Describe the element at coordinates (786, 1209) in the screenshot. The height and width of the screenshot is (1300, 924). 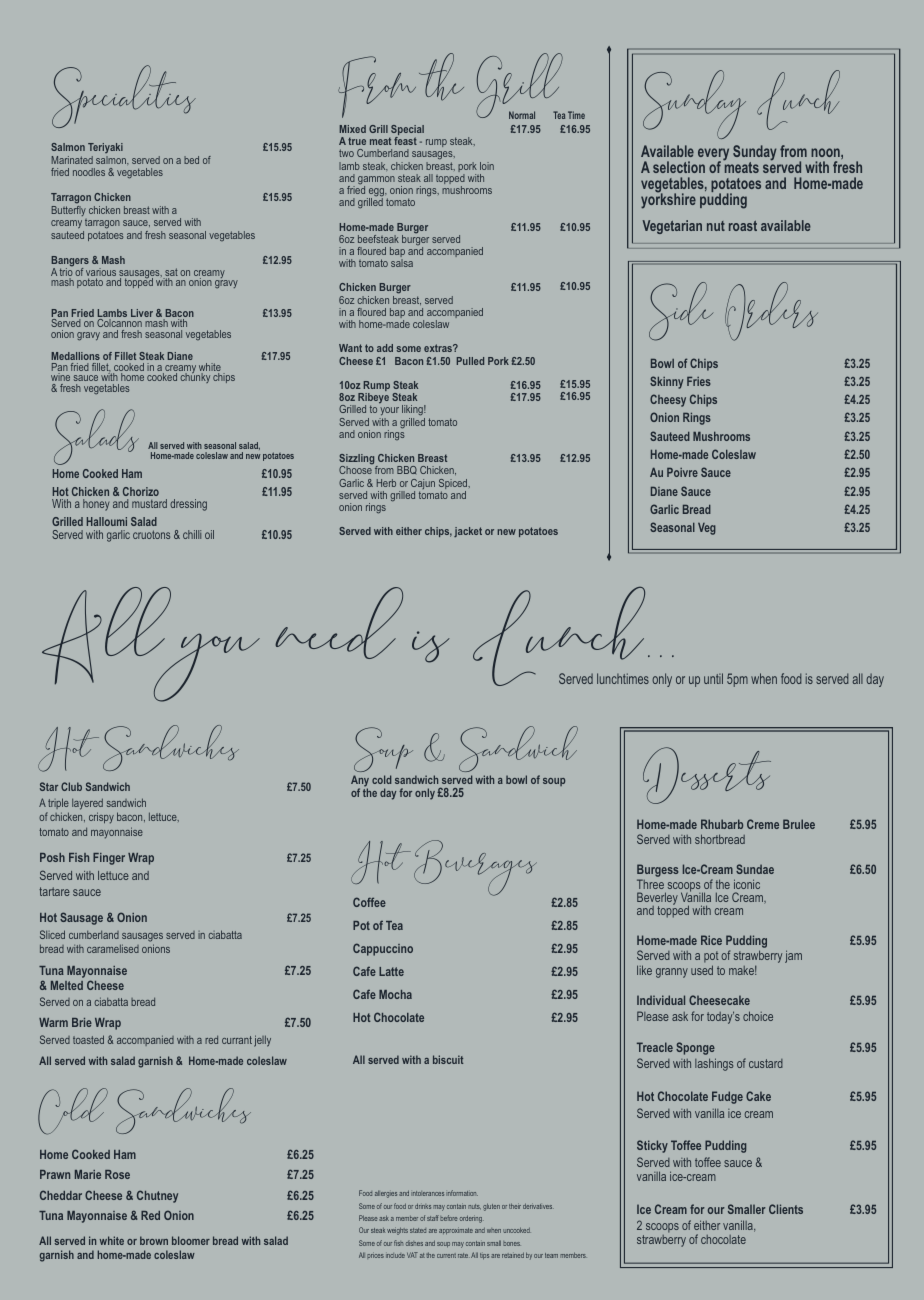
I see `Clients` at that location.
